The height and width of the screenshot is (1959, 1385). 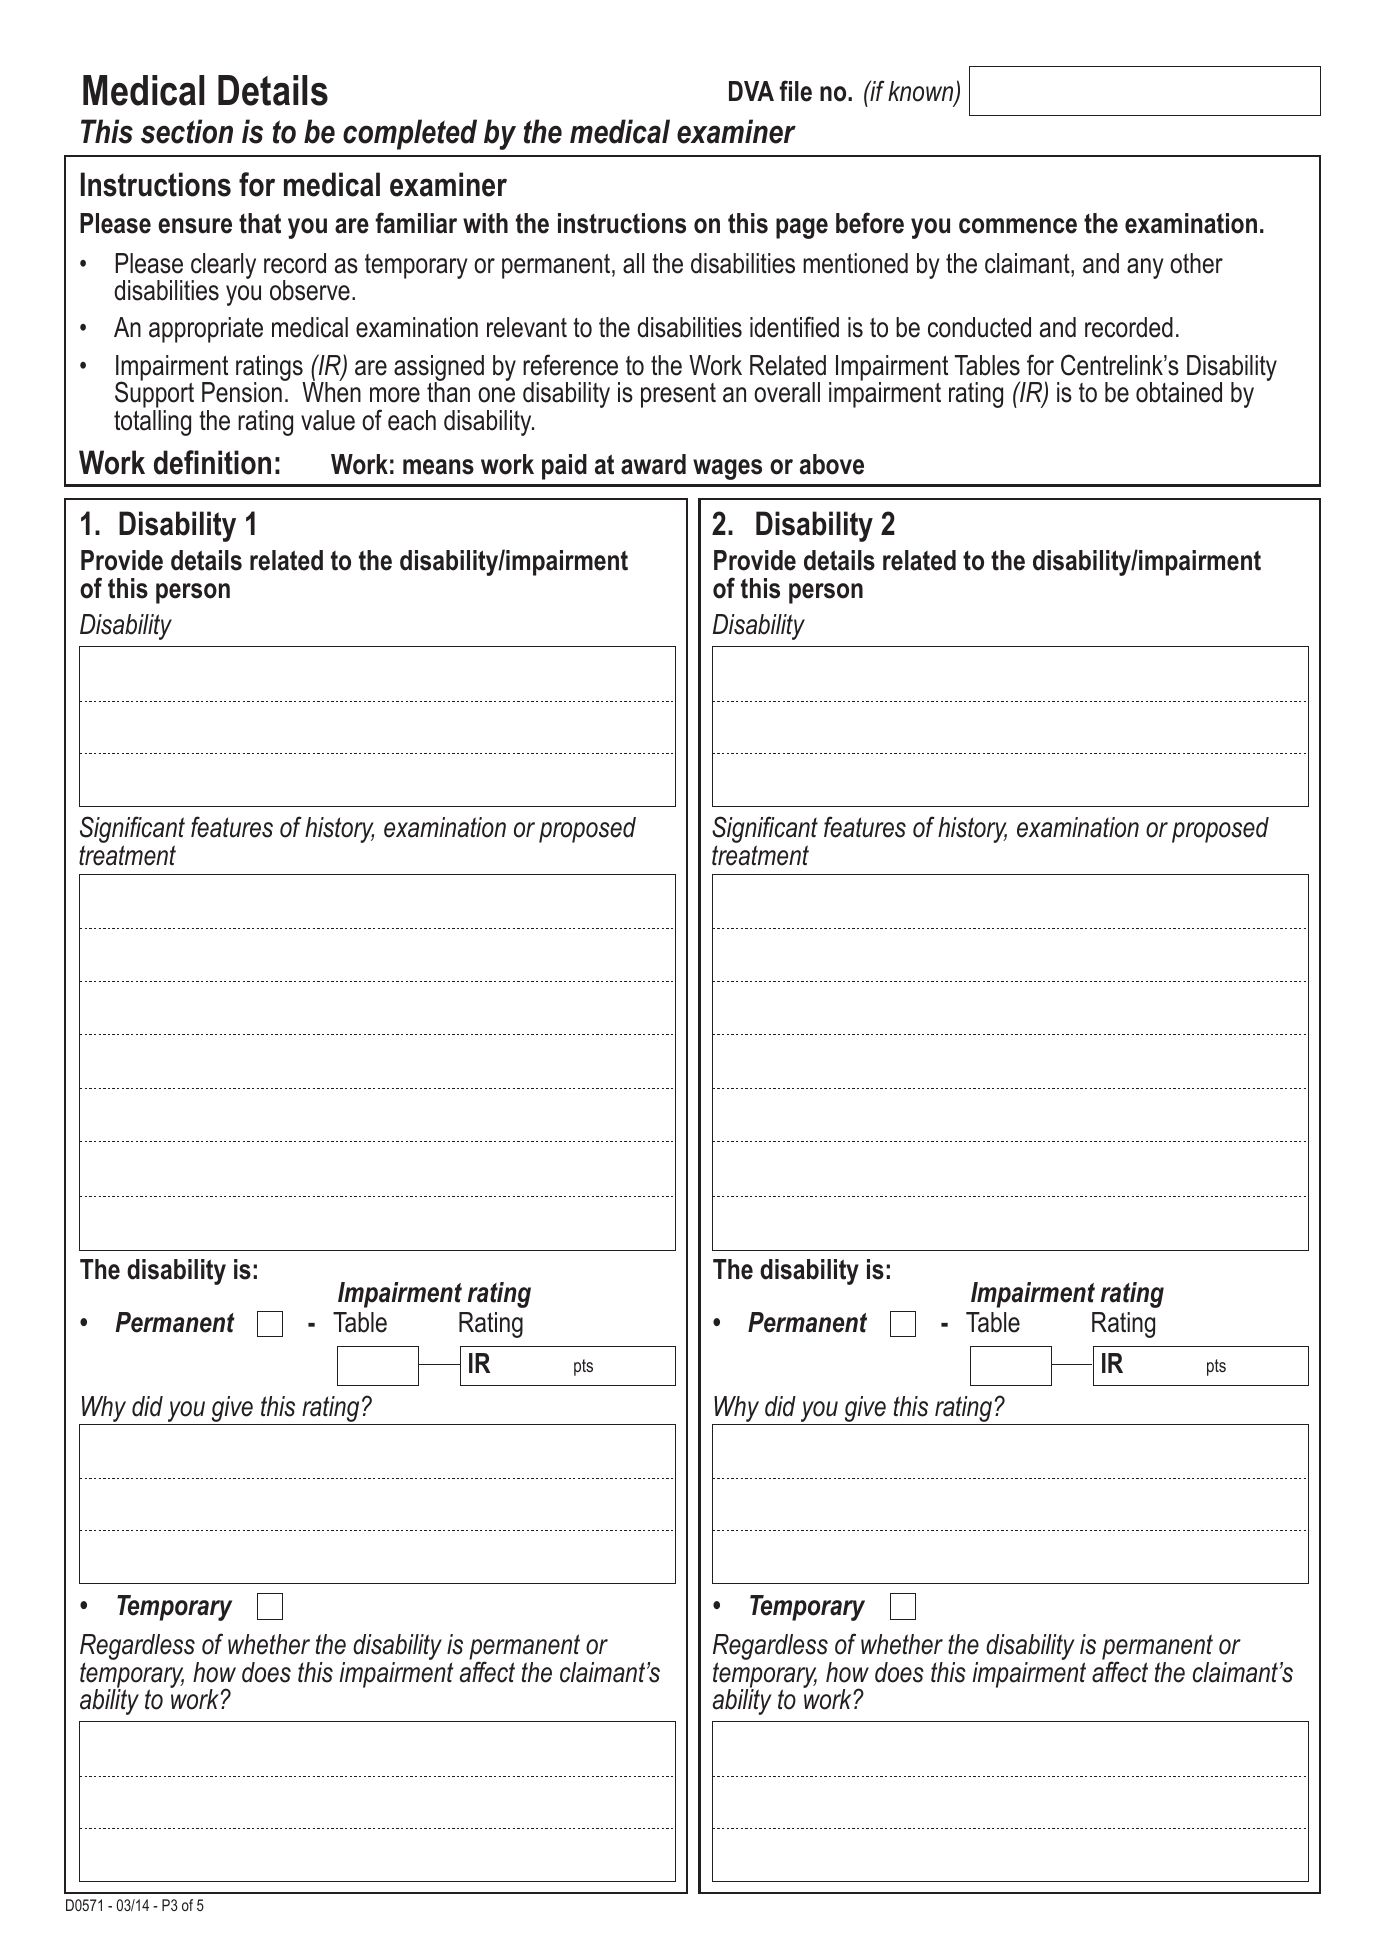 What do you see at coordinates (1018, 226) in the screenshot?
I see `commence` at bounding box center [1018, 226].
